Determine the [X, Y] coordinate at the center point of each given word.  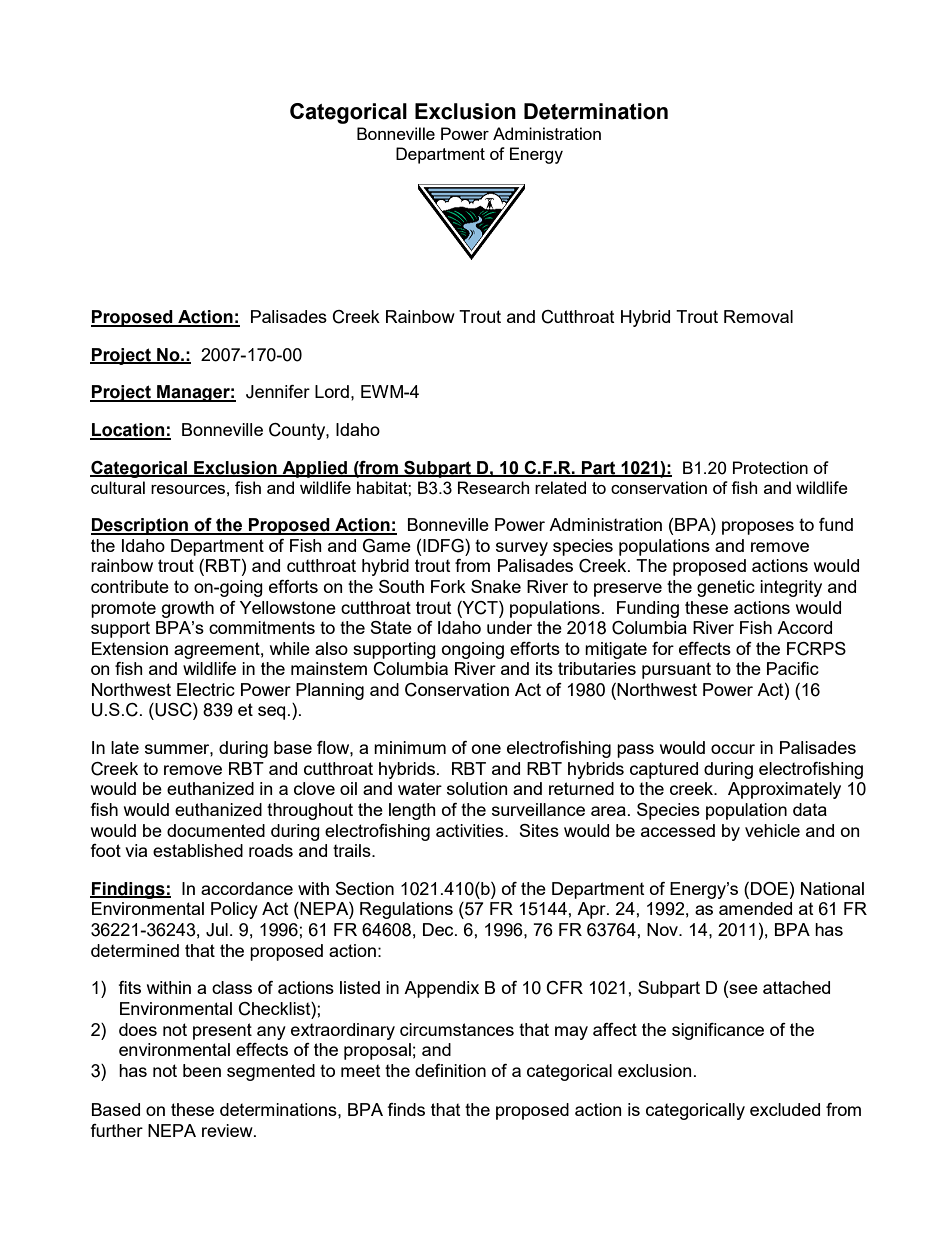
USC [173, 711]
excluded [785, 1109]
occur [733, 749]
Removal [758, 316]
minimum [410, 747]
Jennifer [278, 392]
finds [406, 1109]
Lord [332, 391]
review [228, 1130]
